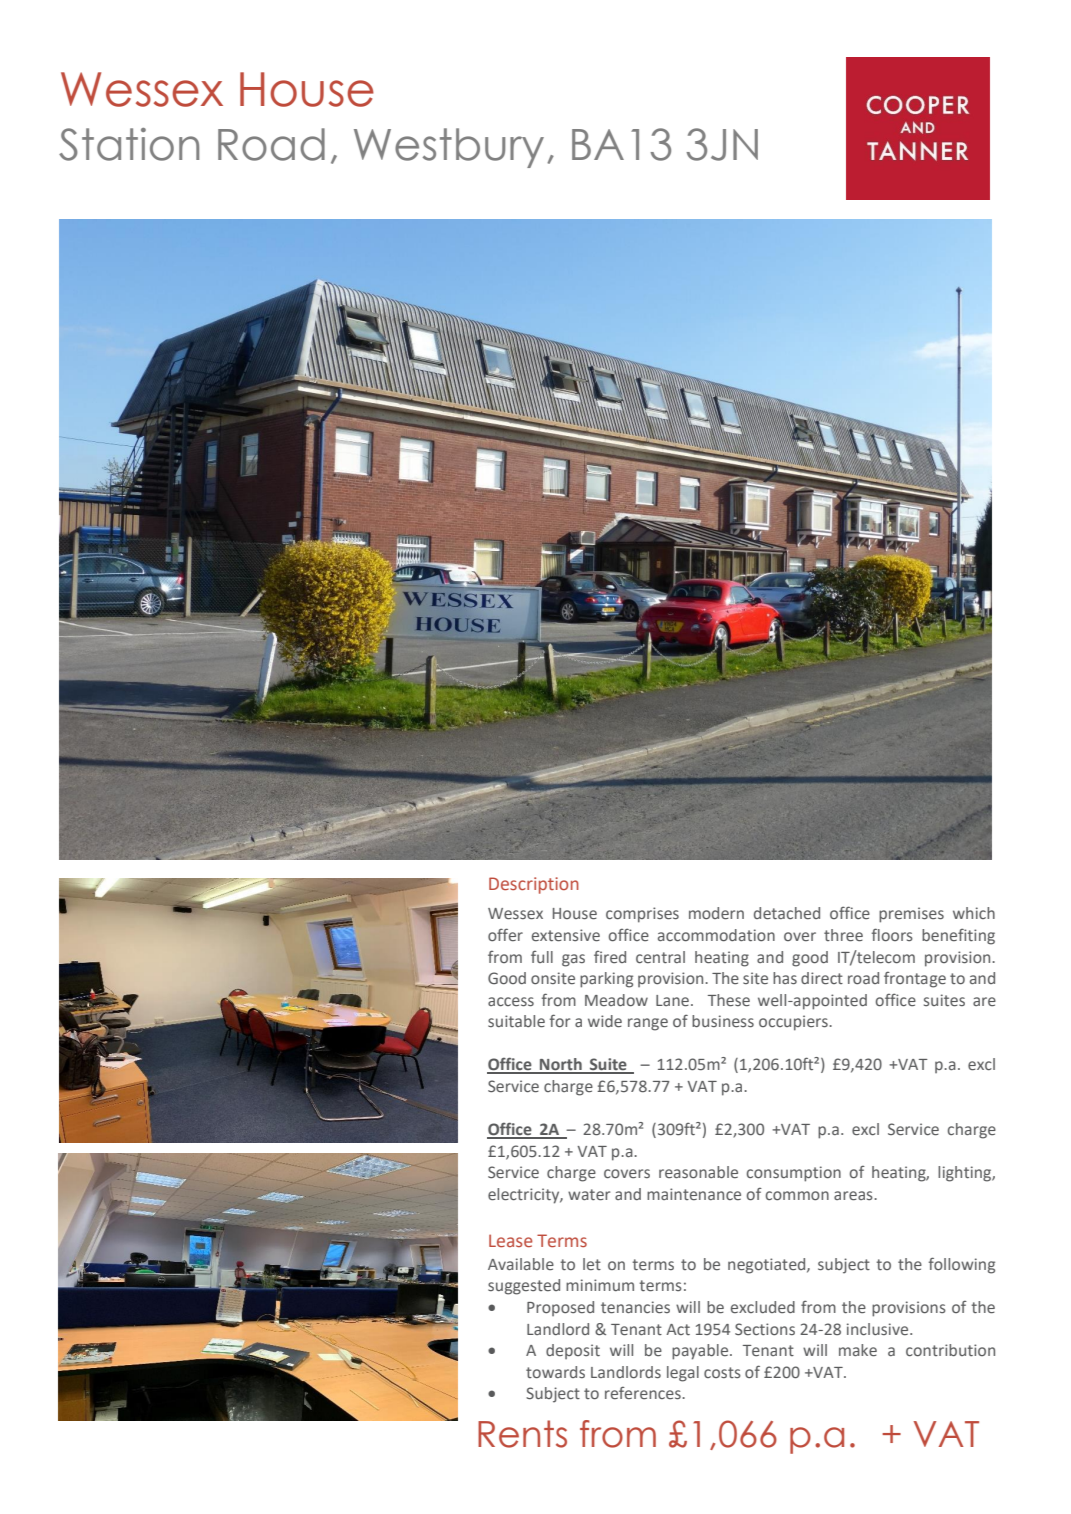 The width and height of the document is (1071, 1514). Describe the element at coordinates (534, 885) in the document. I see `Description` at that location.
